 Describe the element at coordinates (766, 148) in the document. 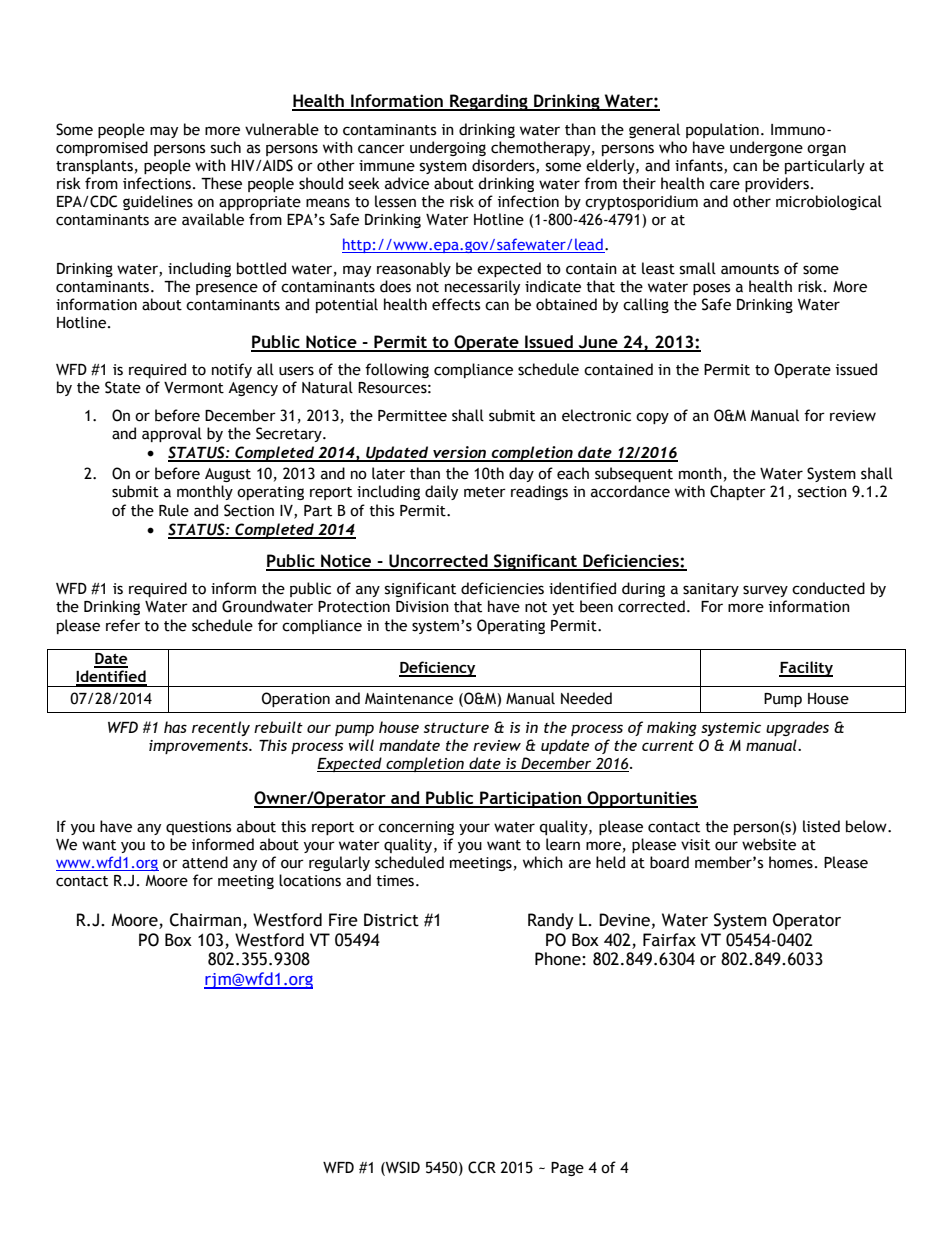

I see `undergone` at that location.
